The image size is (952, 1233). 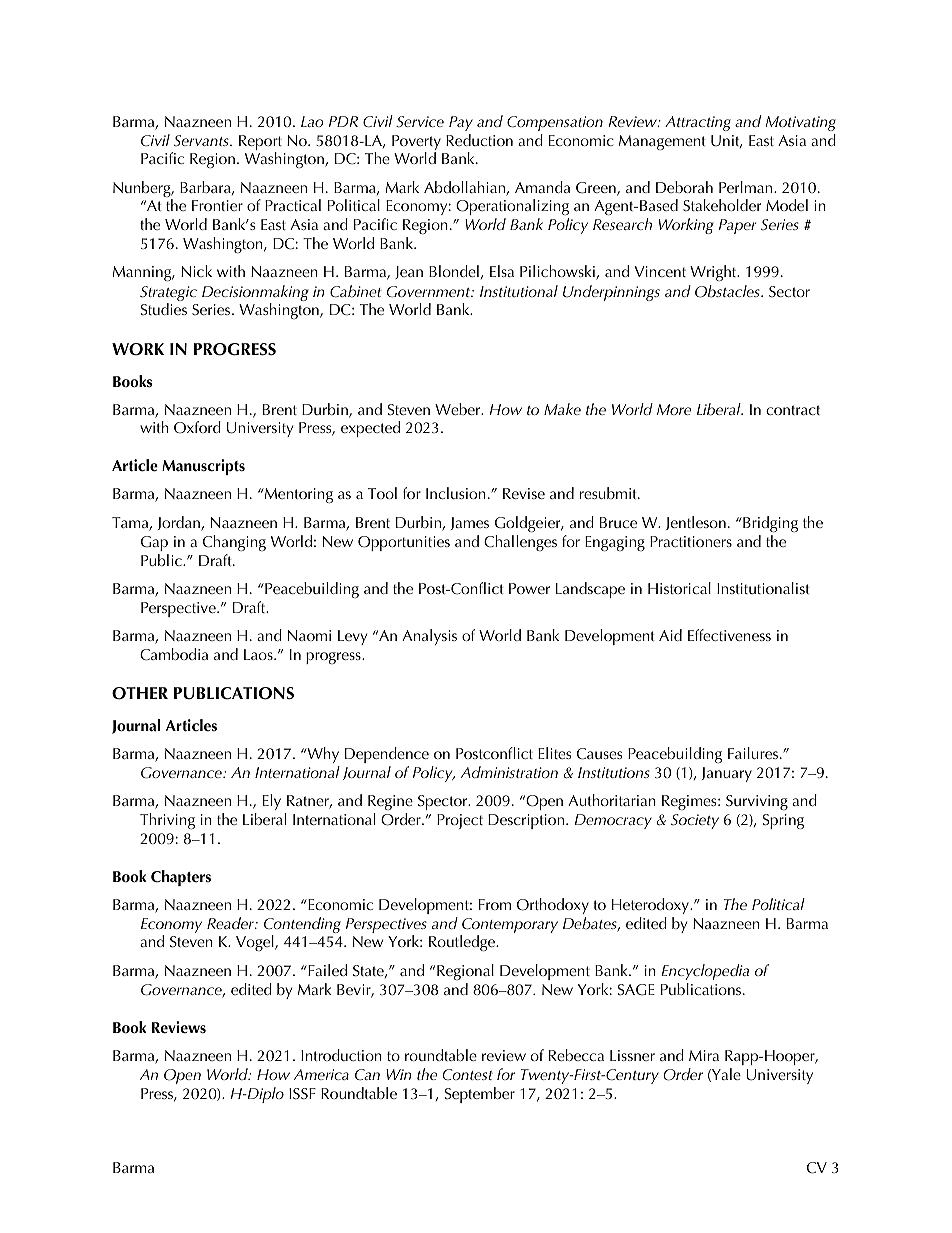 I want to click on Contest, so click(x=468, y=1074).
